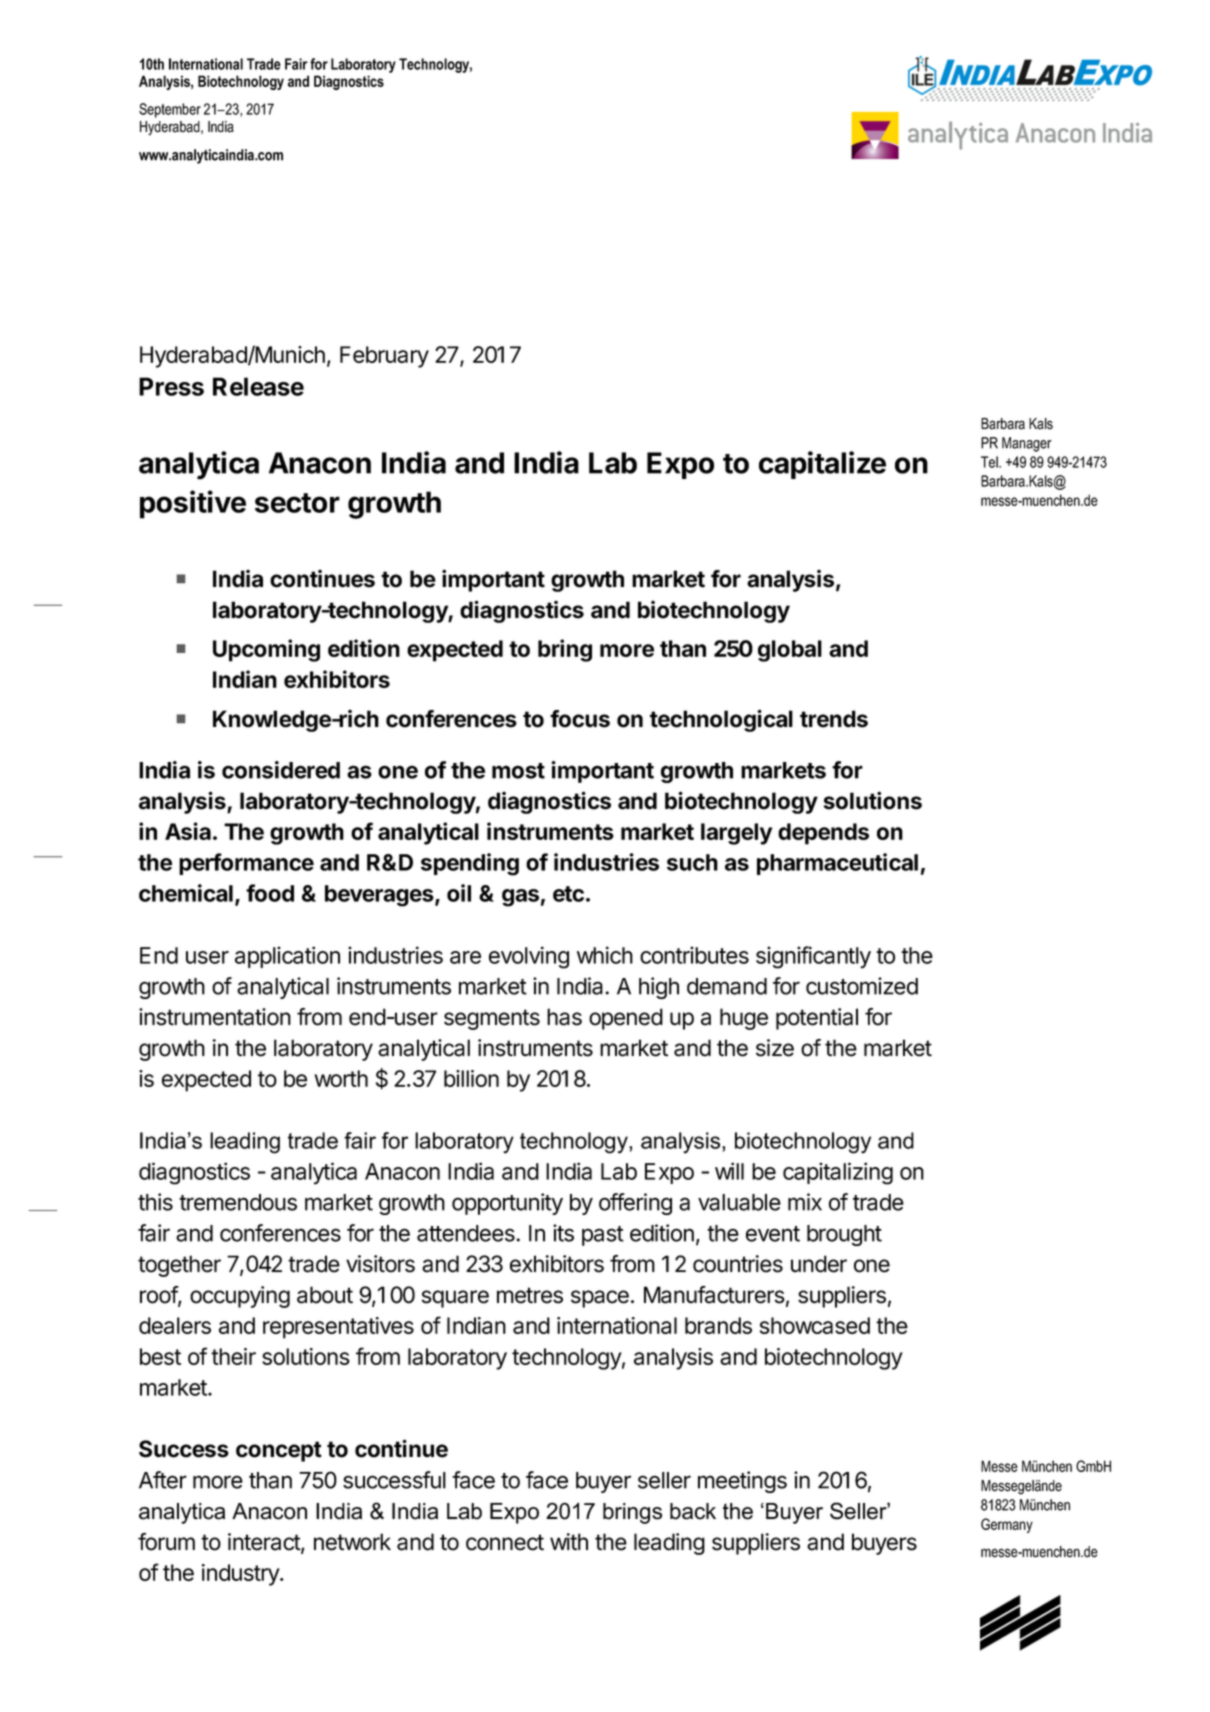  I want to click on with, so click(569, 1542).
